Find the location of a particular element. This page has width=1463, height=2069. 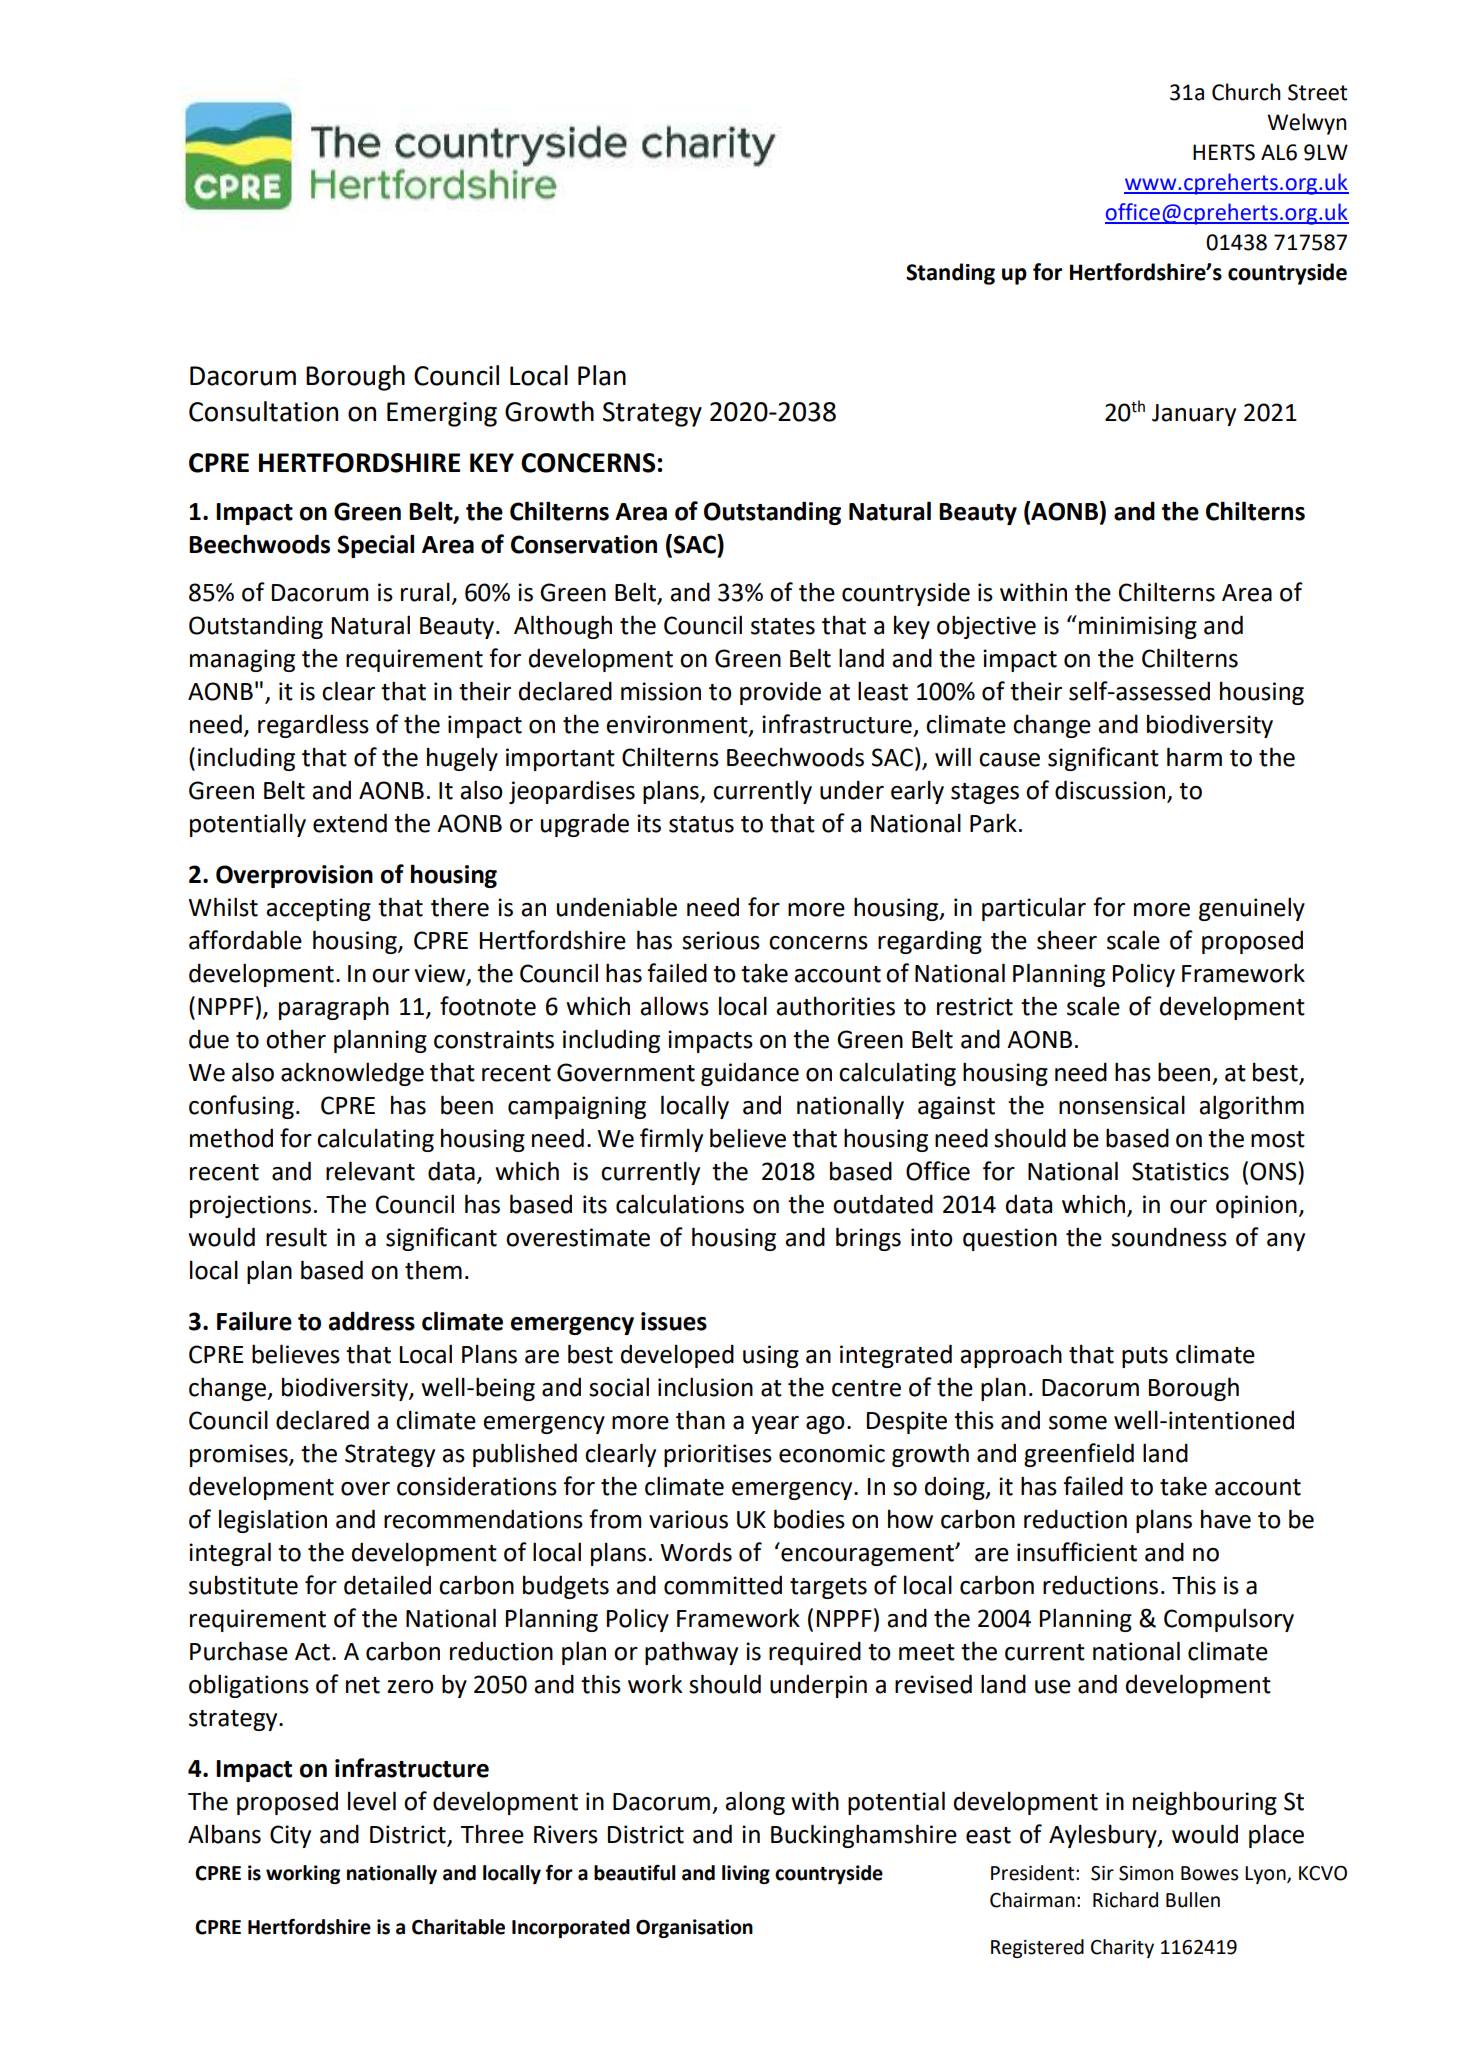

Church is located at coordinates (1246, 92).
